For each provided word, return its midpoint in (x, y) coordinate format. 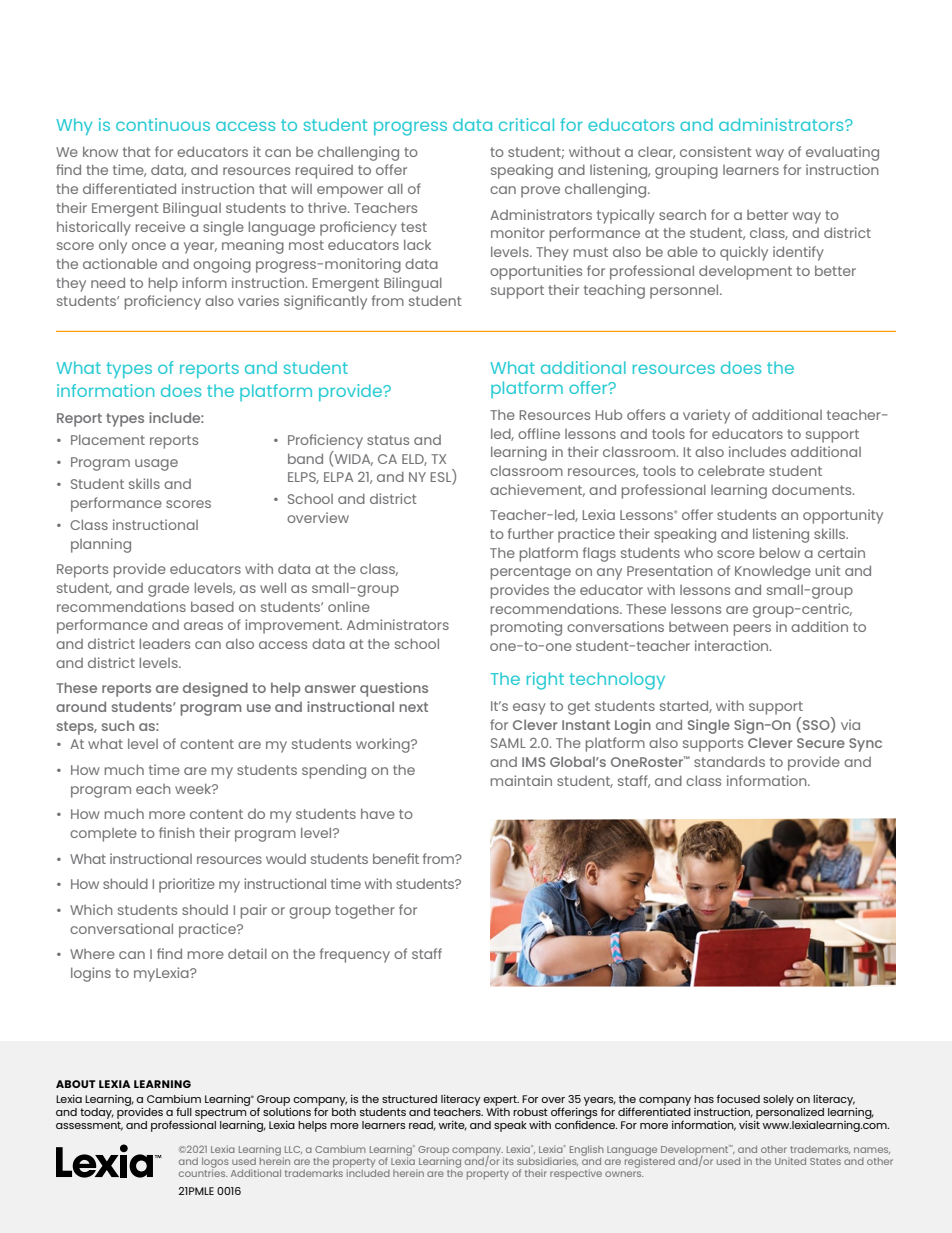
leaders (165, 643)
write (453, 1126)
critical (526, 124)
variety (706, 416)
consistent (716, 151)
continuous (163, 124)
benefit (396, 858)
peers (752, 630)
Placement (108, 439)
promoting (526, 628)
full (184, 1112)
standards (729, 761)
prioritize (187, 885)
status (388, 440)
